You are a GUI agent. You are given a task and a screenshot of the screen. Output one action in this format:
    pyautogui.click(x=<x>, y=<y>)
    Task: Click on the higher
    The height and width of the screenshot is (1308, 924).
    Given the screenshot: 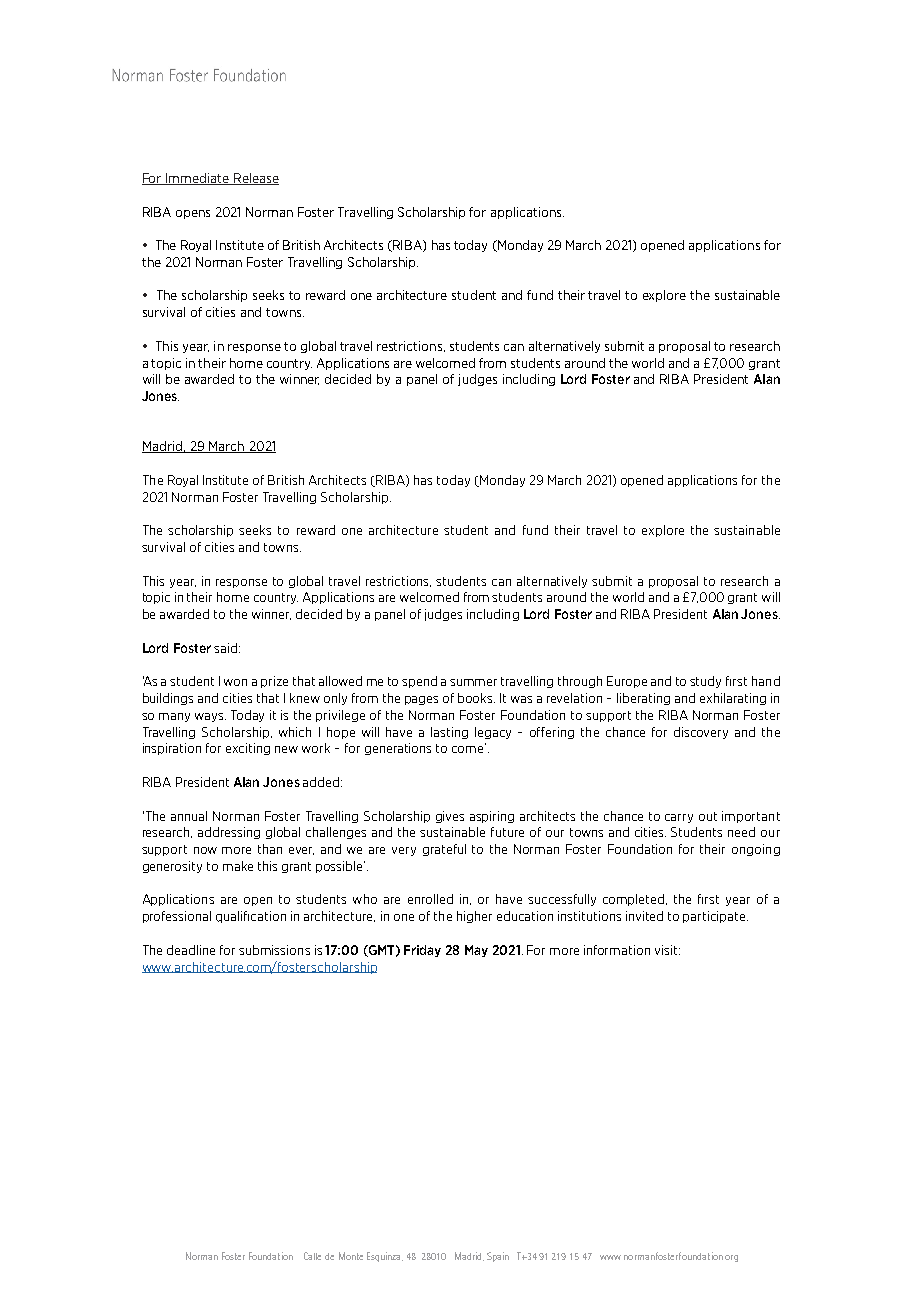 What is the action you would take?
    pyautogui.click(x=474, y=917)
